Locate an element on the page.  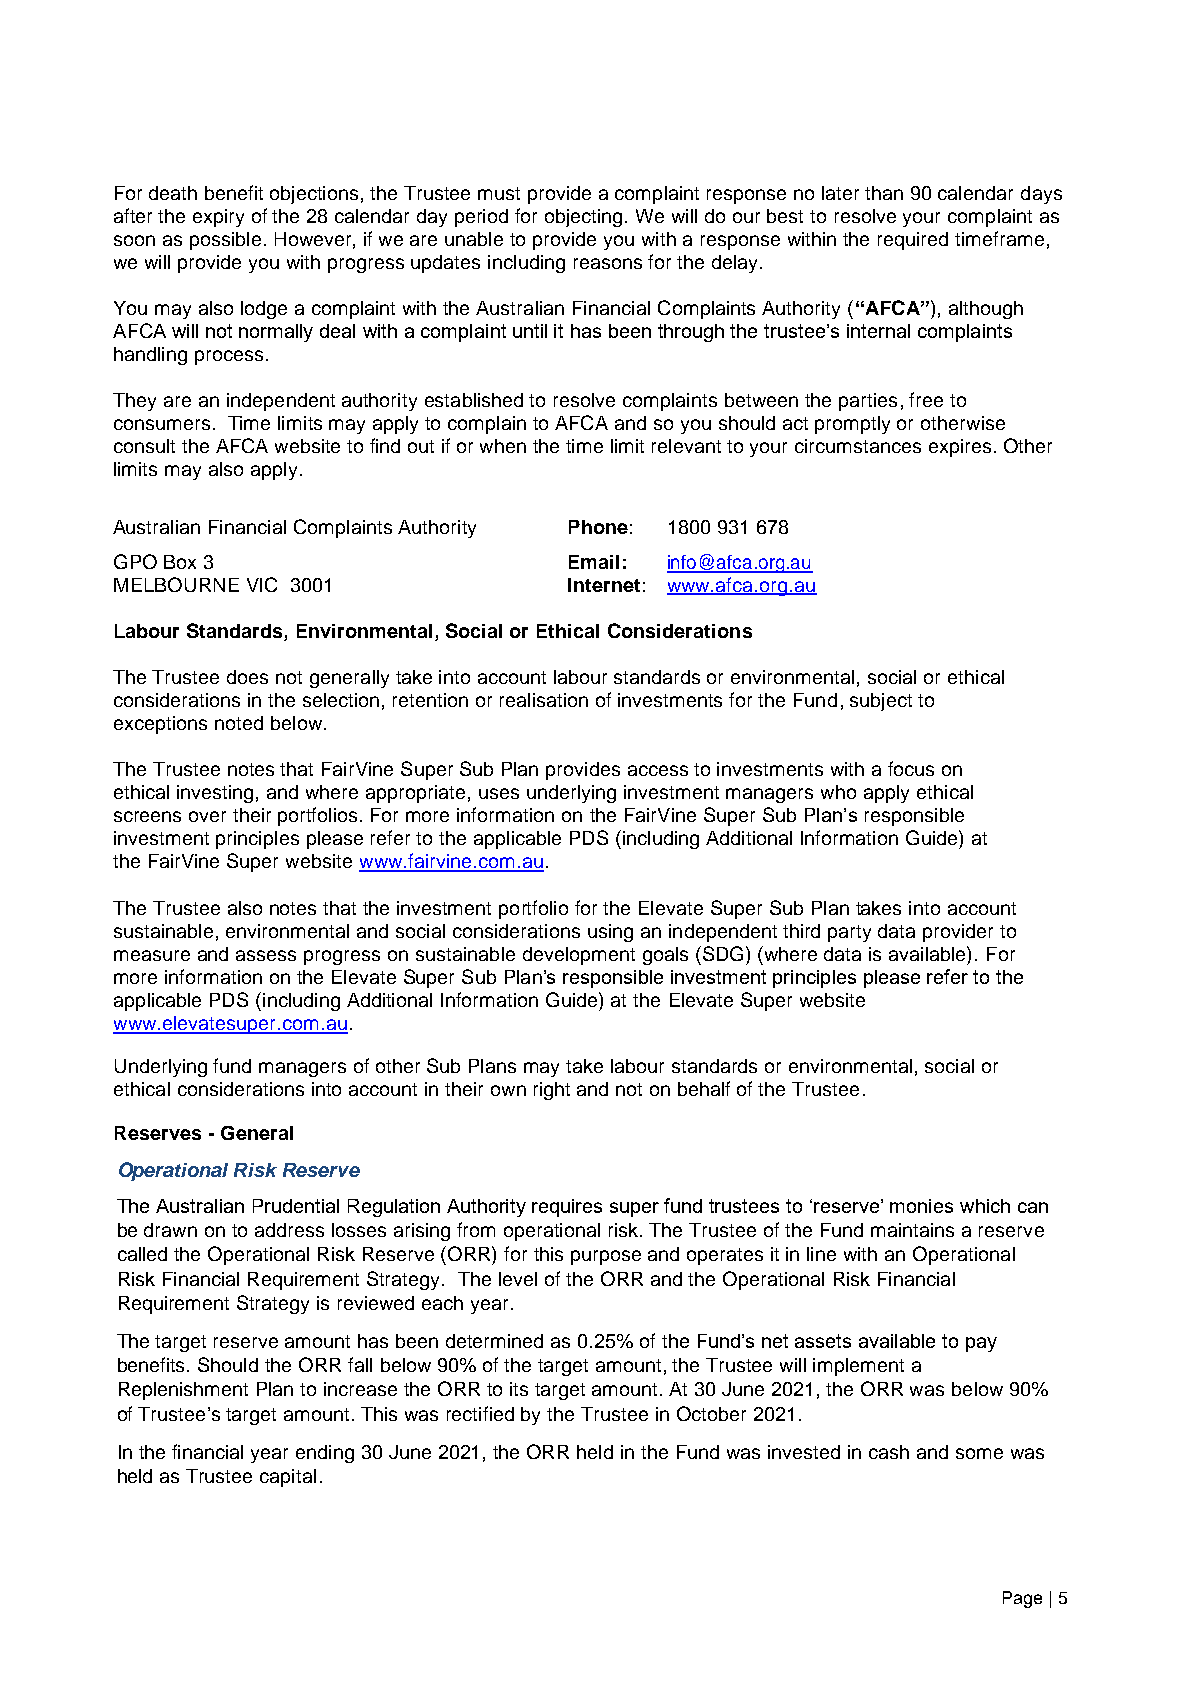
required is located at coordinates (913, 241).
